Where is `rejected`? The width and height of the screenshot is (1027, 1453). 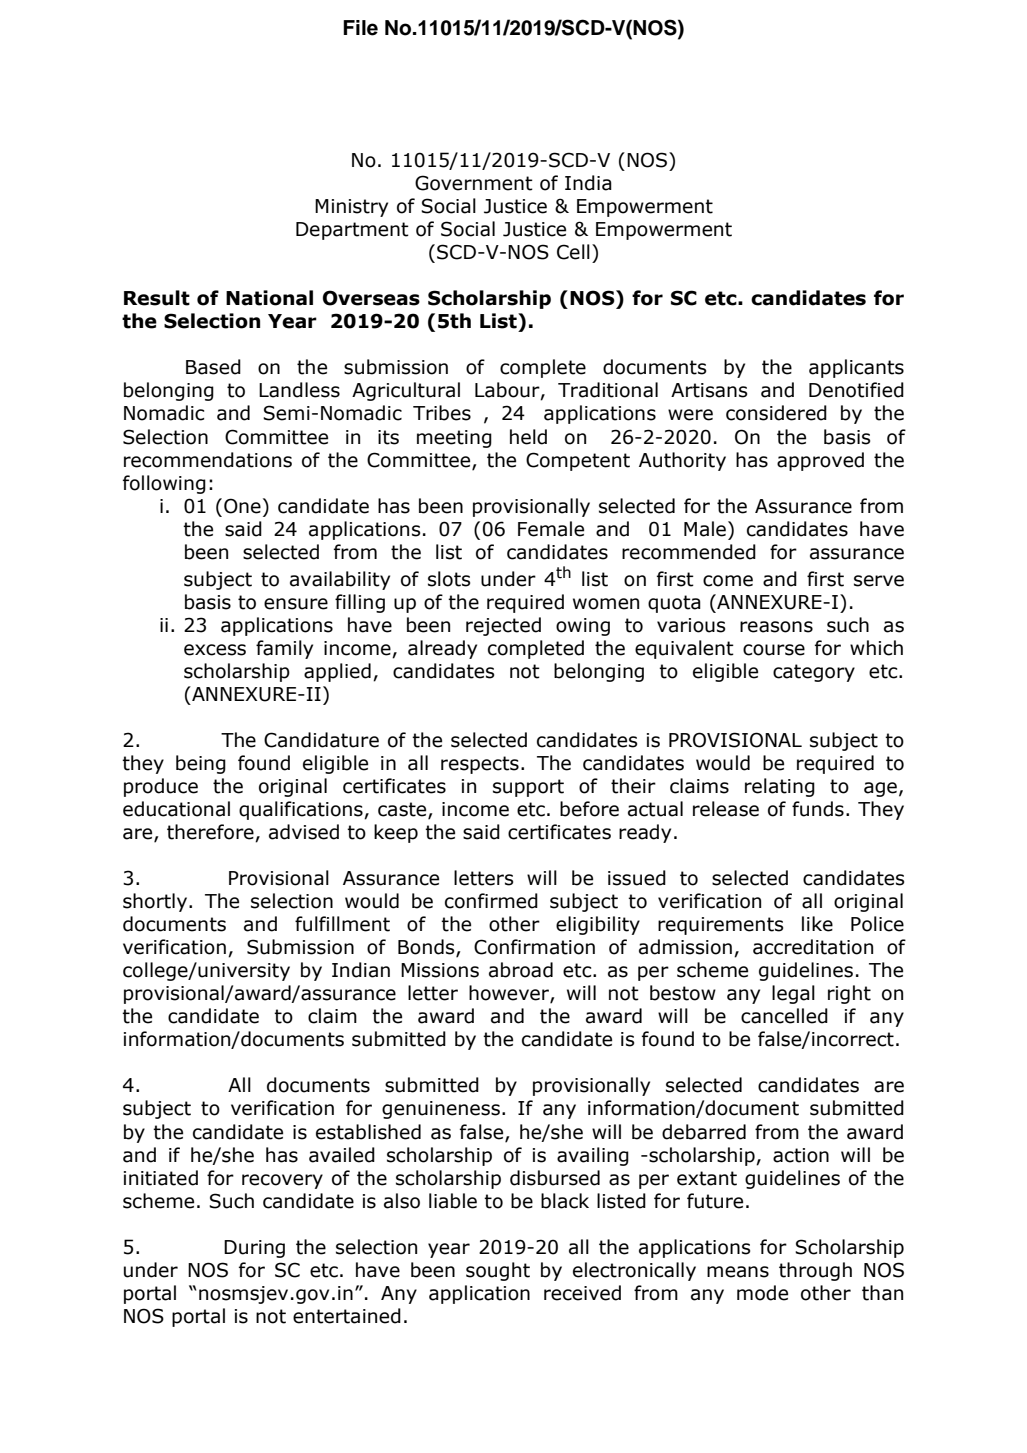 rejected is located at coordinates (503, 626).
